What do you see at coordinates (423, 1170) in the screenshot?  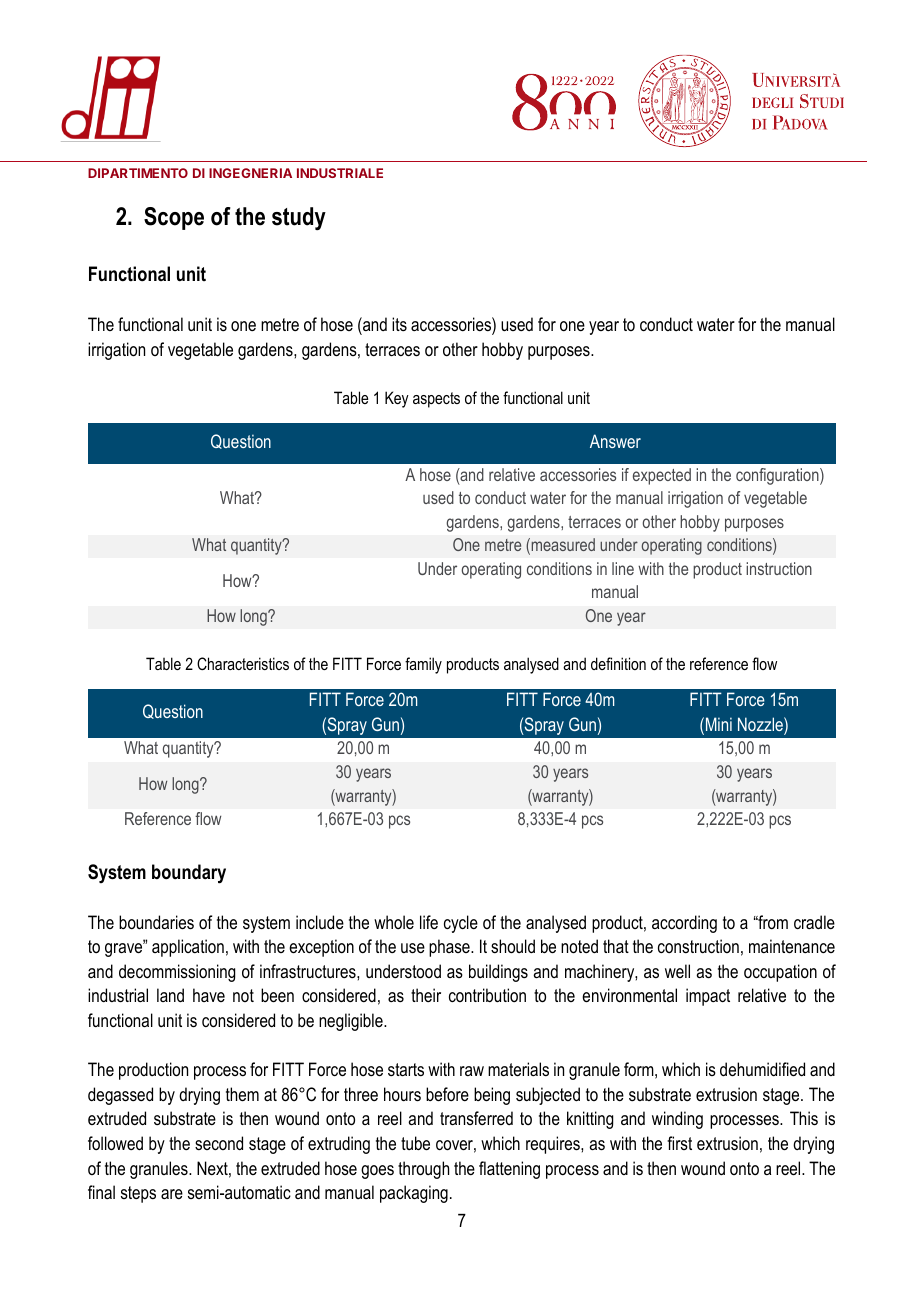 I see `through` at bounding box center [423, 1170].
